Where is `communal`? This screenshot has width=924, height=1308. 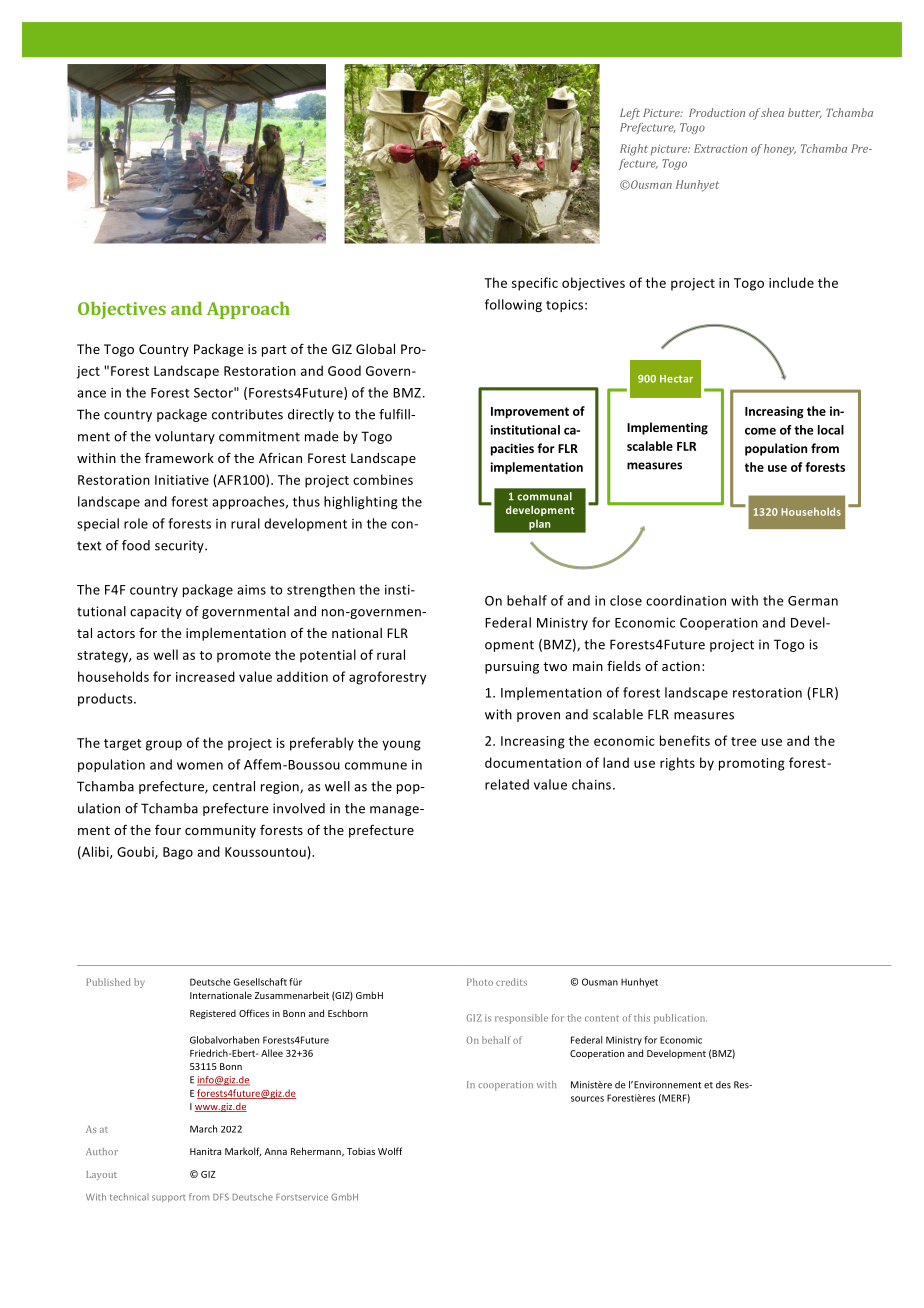 communal is located at coordinates (545, 496).
